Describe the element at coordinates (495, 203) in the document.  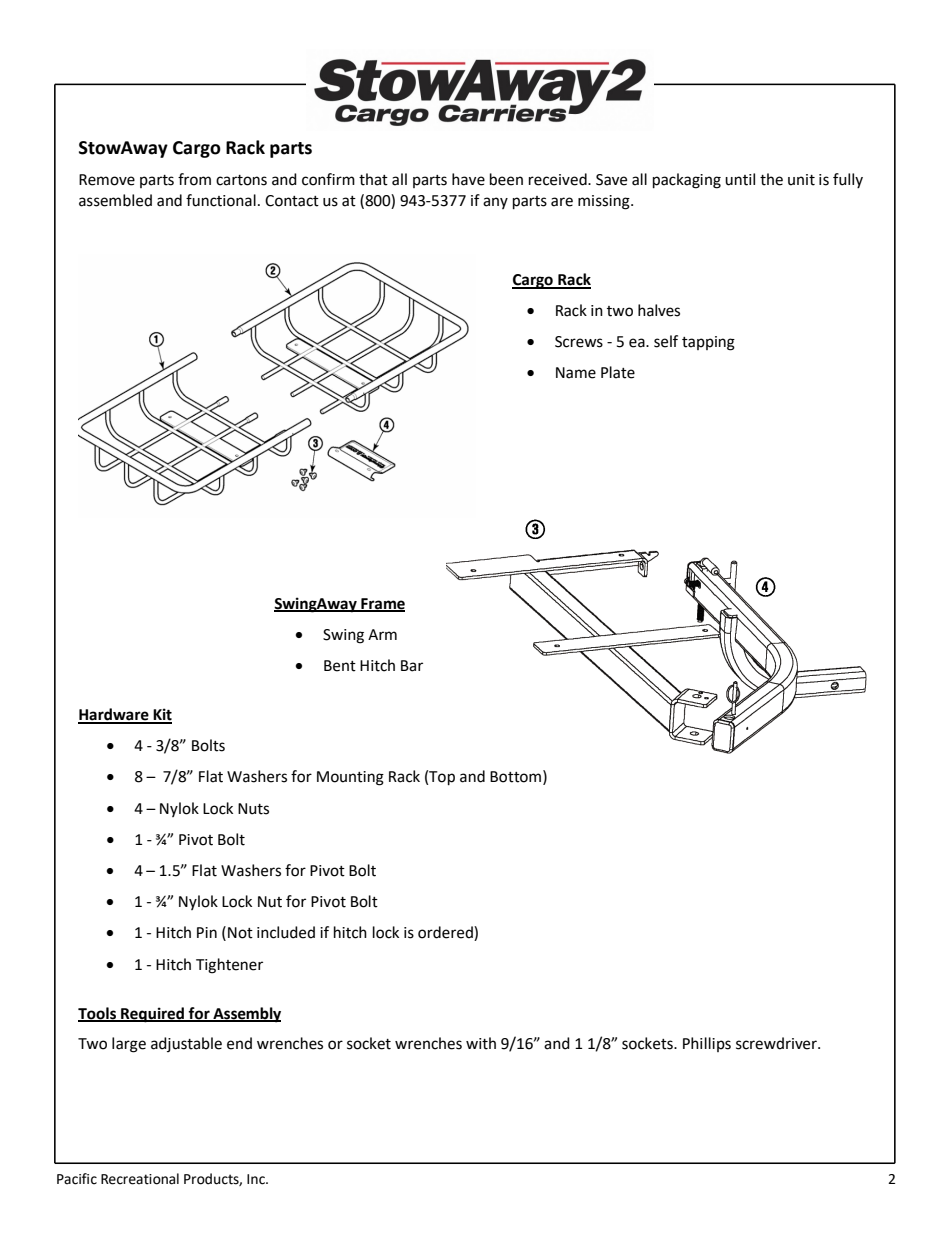
I see `any` at that location.
